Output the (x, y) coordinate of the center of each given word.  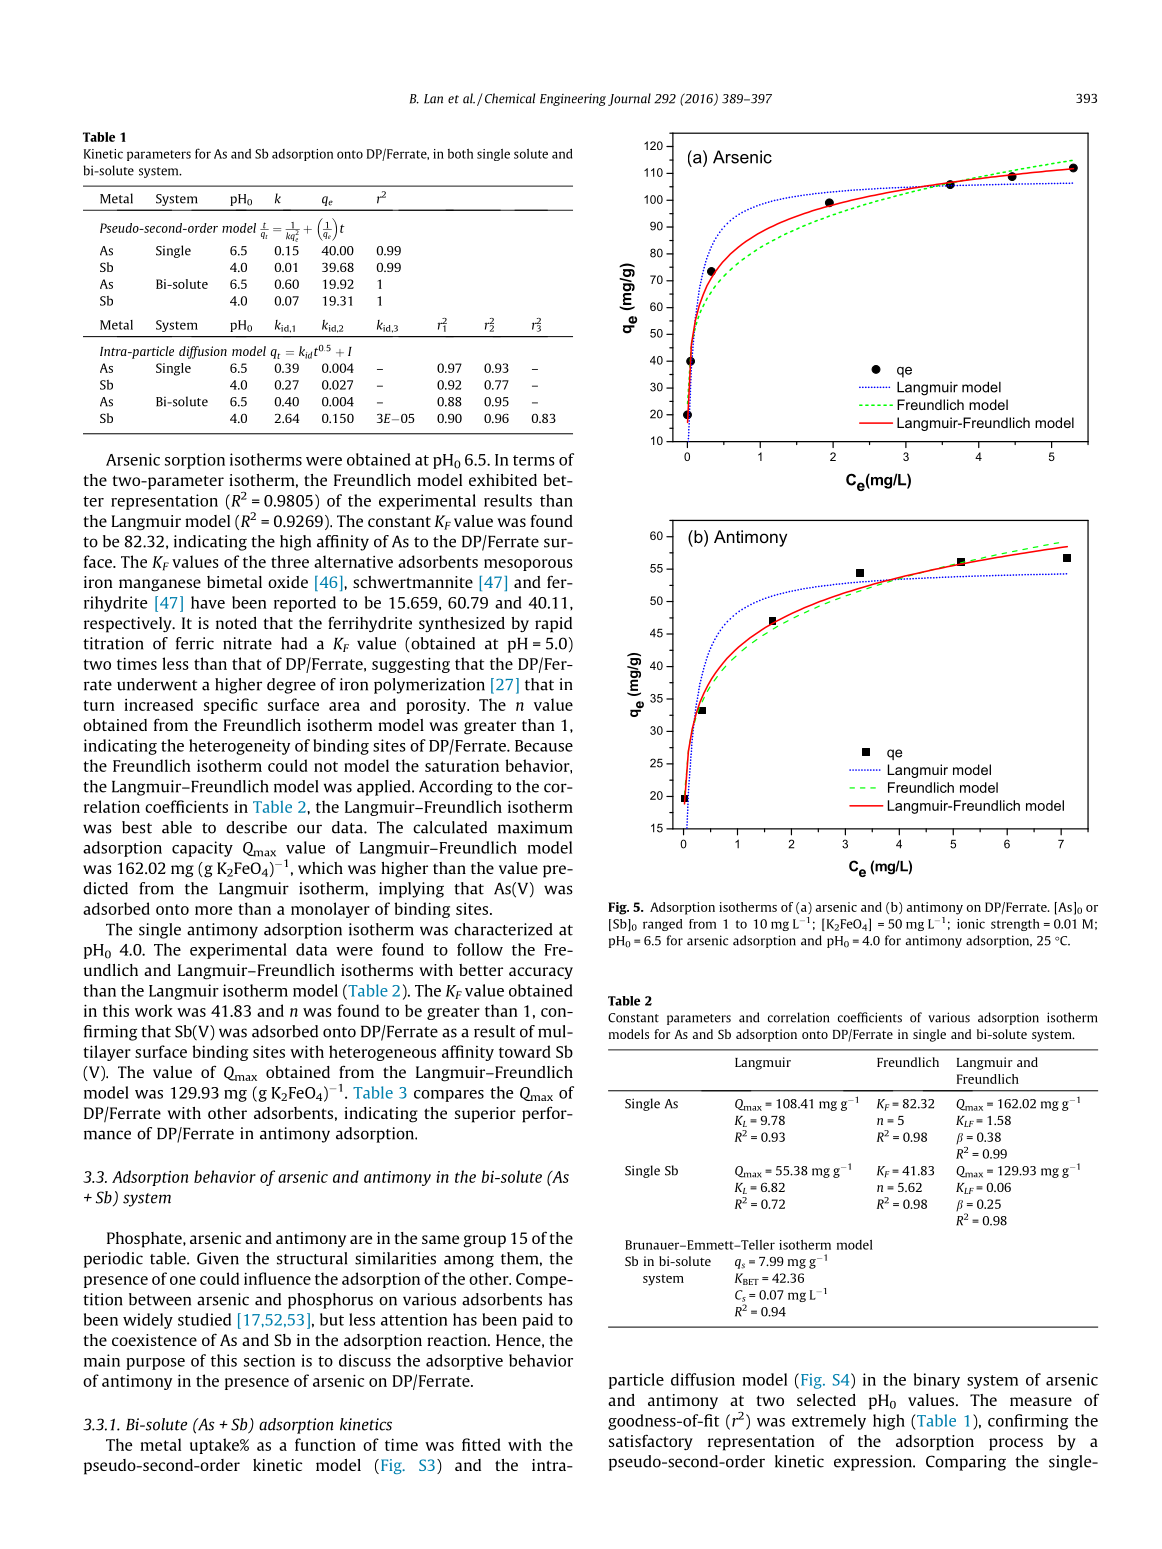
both (460, 154)
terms (534, 460)
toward (525, 1051)
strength (1015, 925)
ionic (971, 924)
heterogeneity (239, 747)
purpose (155, 1364)
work (154, 1010)
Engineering (573, 100)
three (290, 561)
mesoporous (528, 565)
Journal (629, 99)
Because (544, 746)
